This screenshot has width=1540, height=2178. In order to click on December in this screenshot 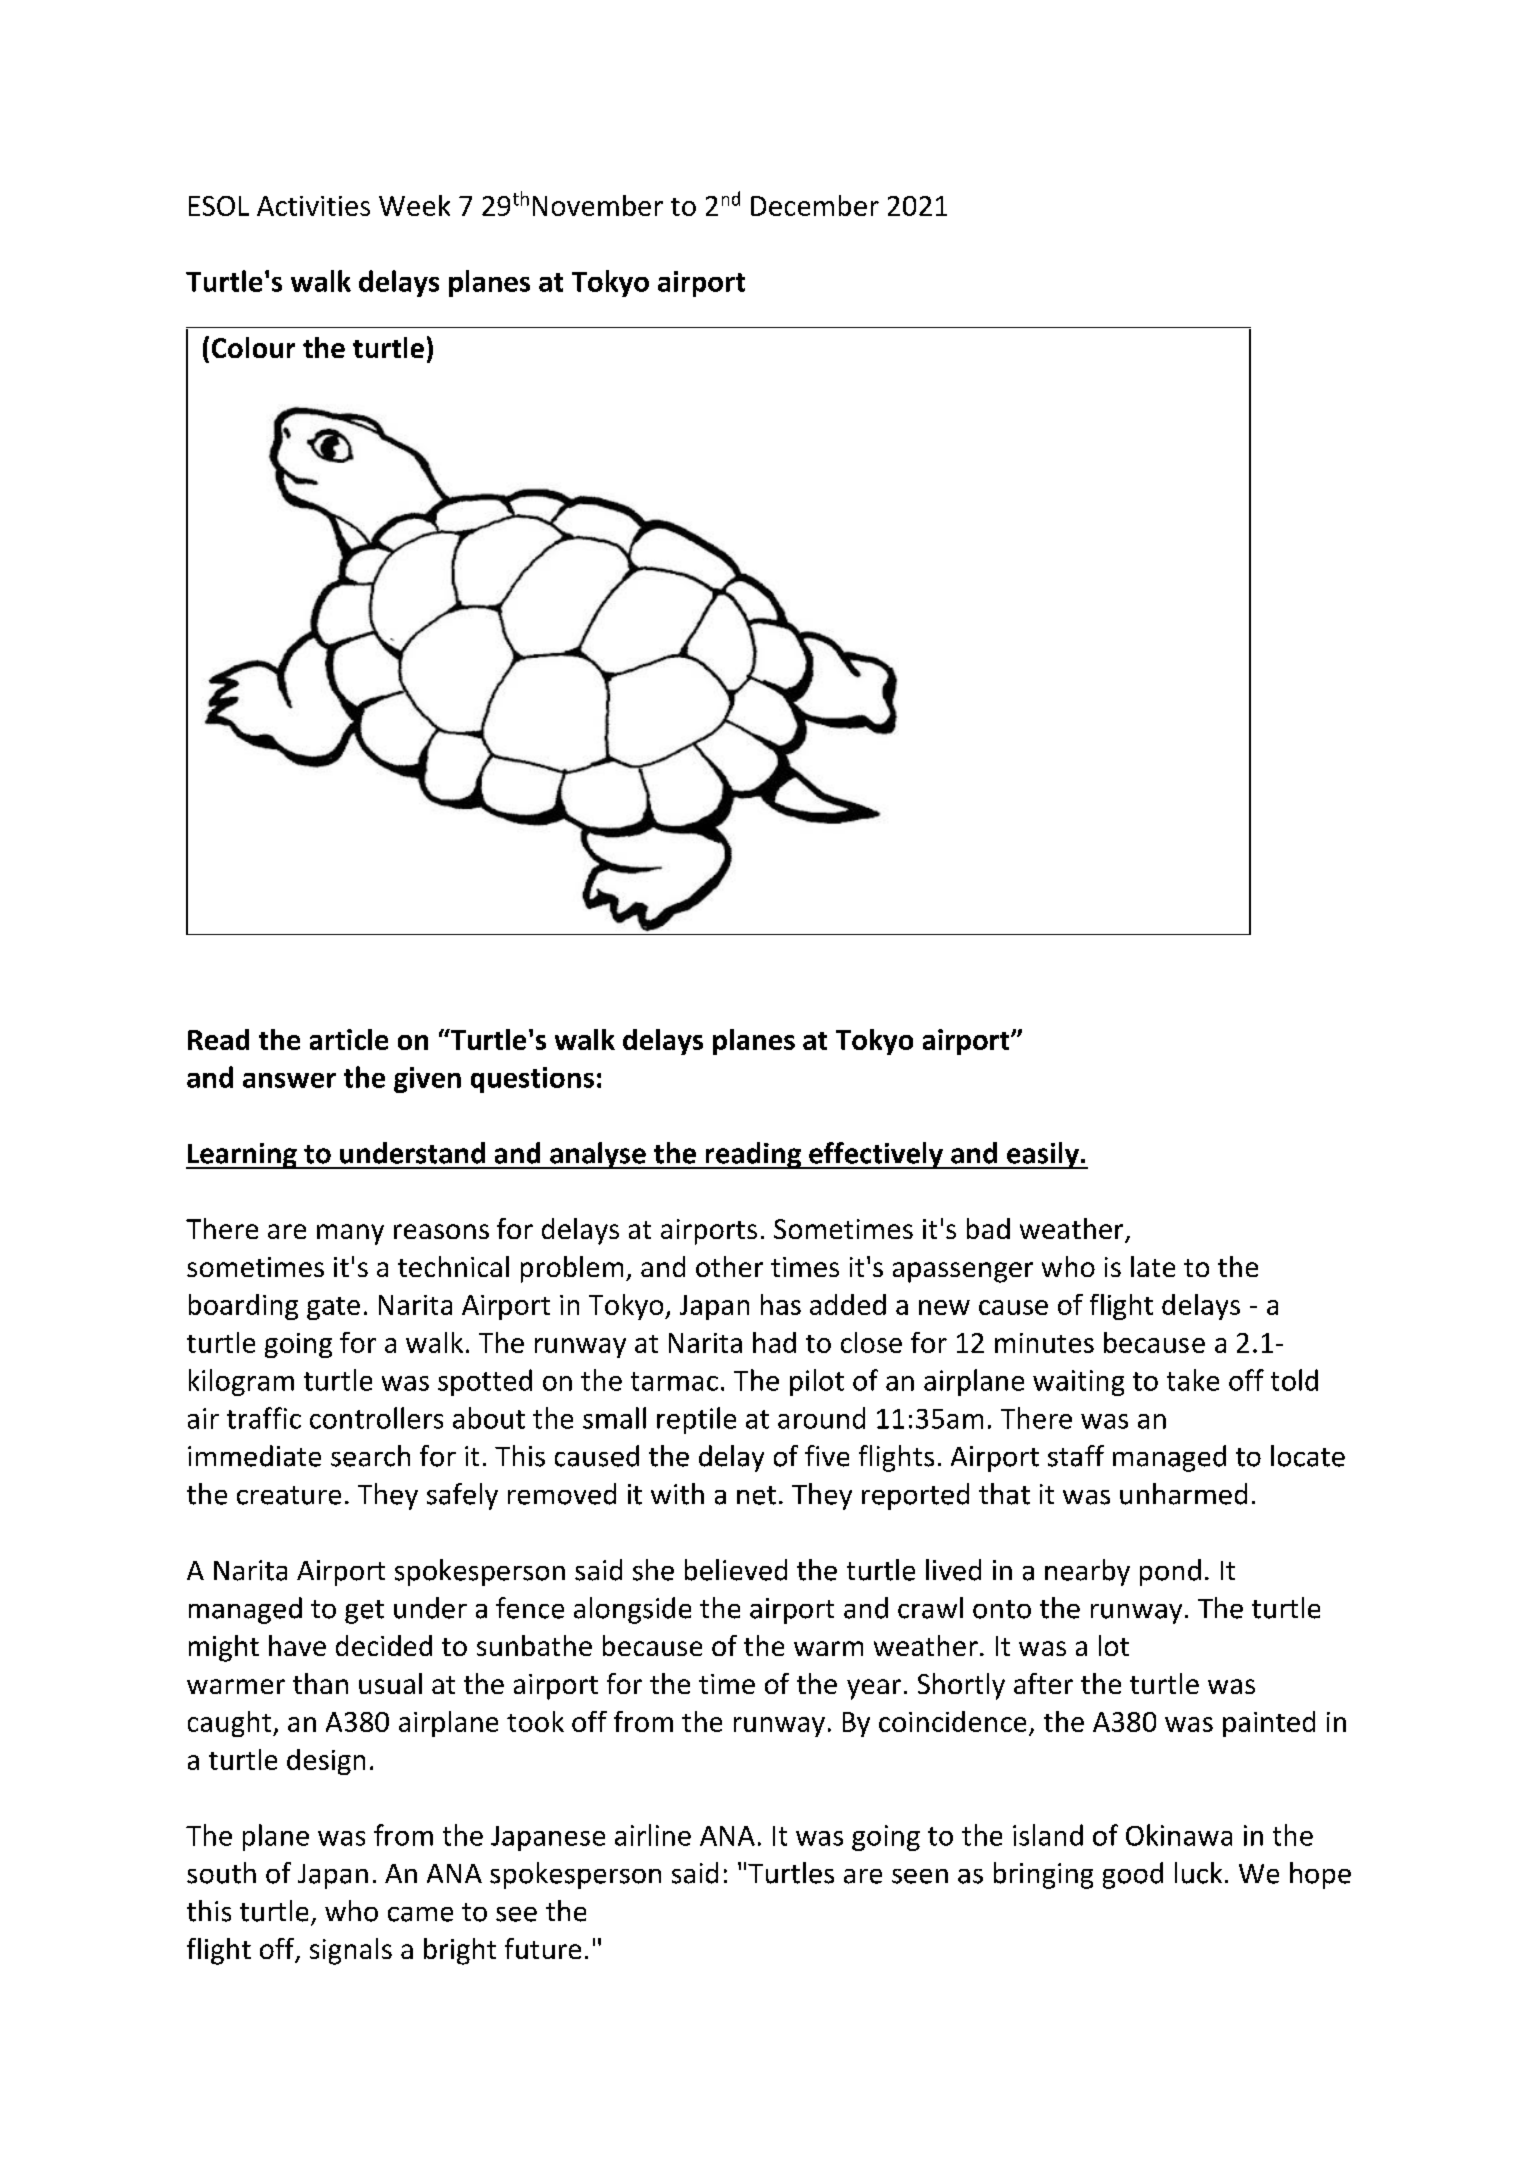, I will do `click(815, 205)`.
